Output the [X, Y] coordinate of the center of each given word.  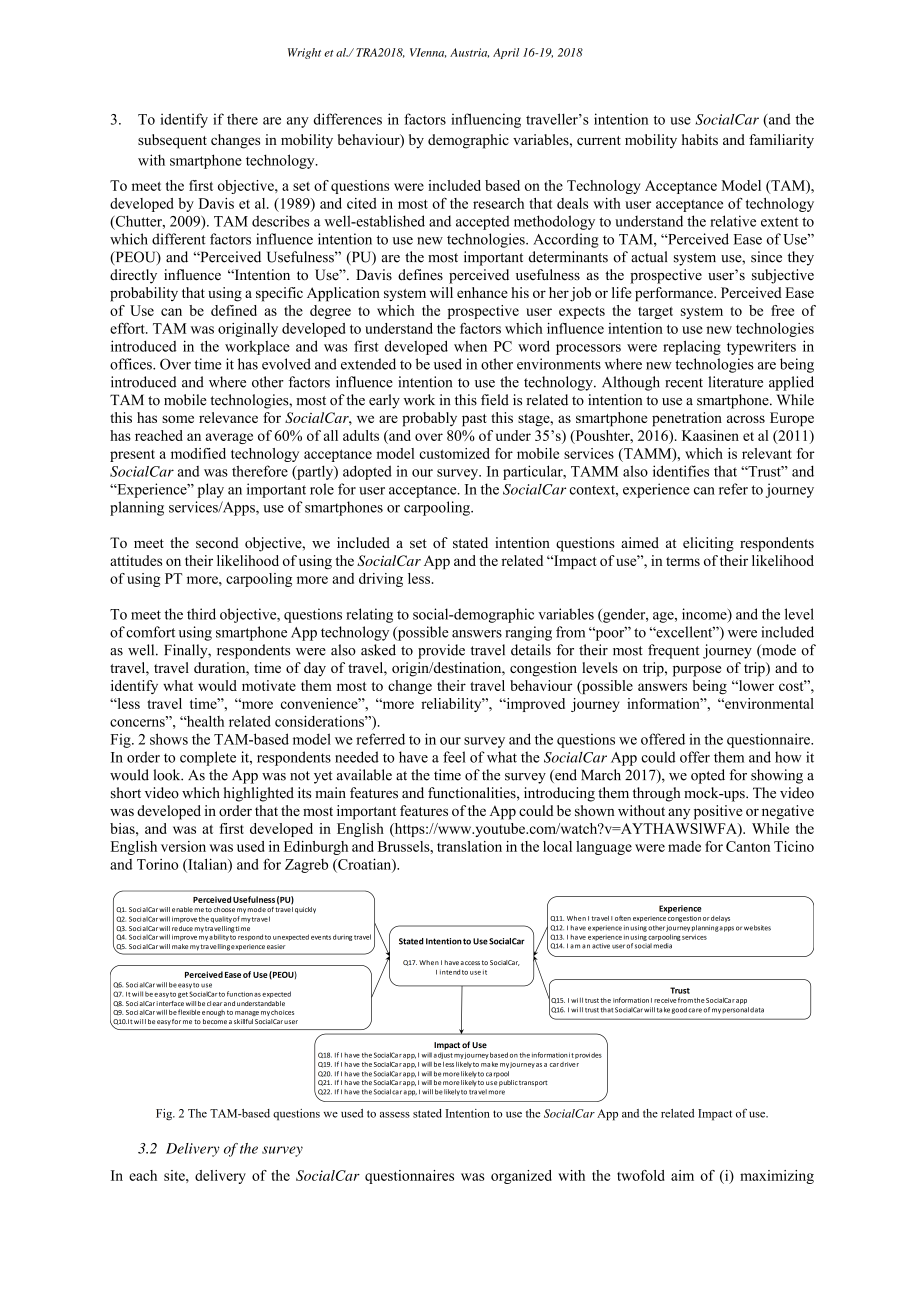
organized [521, 1177]
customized [454, 453]
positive [718, 812]
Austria [469, 53]
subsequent [172, 141]
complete [208, 758]
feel [454, 757]
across [746, 419]
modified [198, 453]
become [215, 1021]
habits [700, 139]
